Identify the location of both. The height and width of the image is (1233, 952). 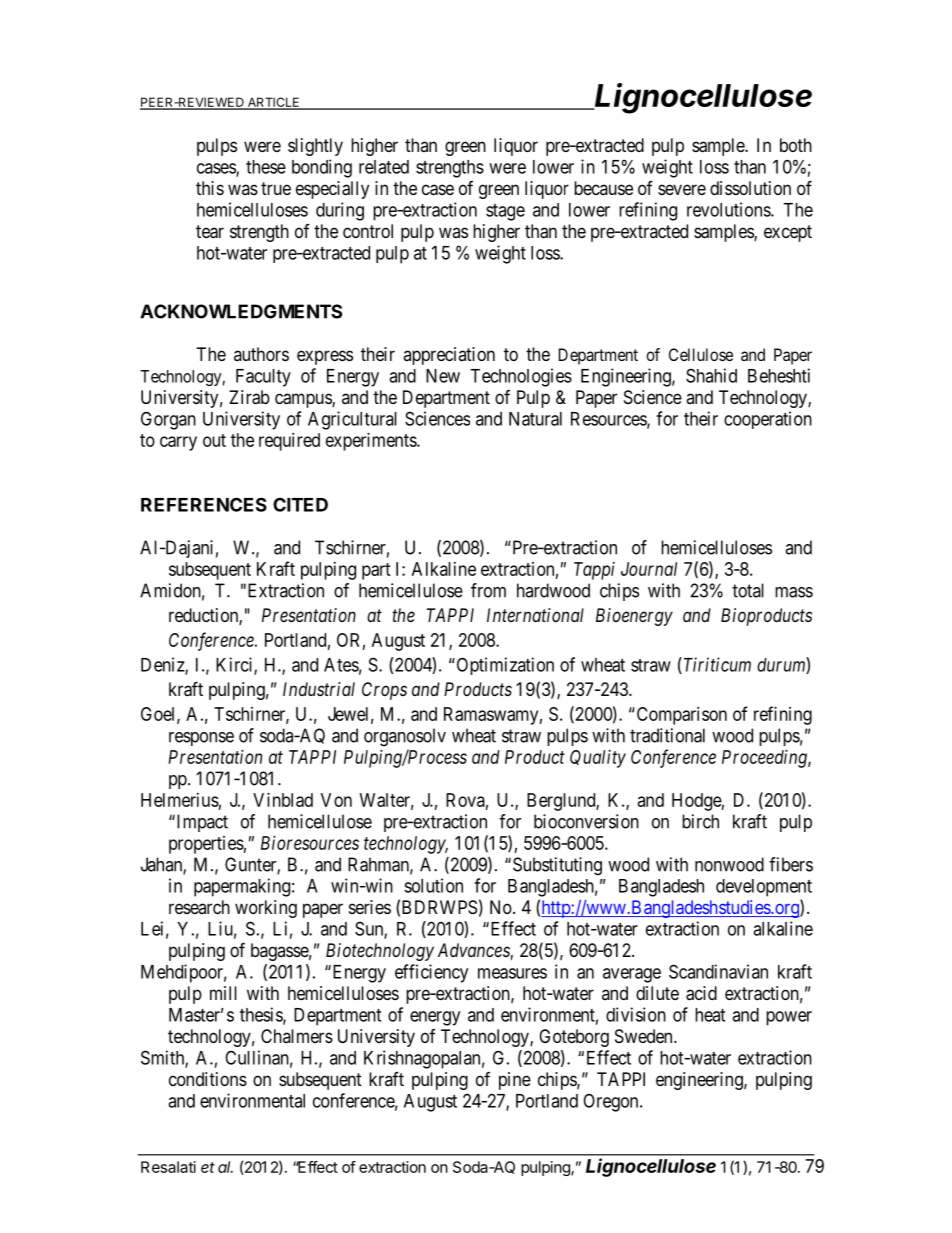
(796, 145).
